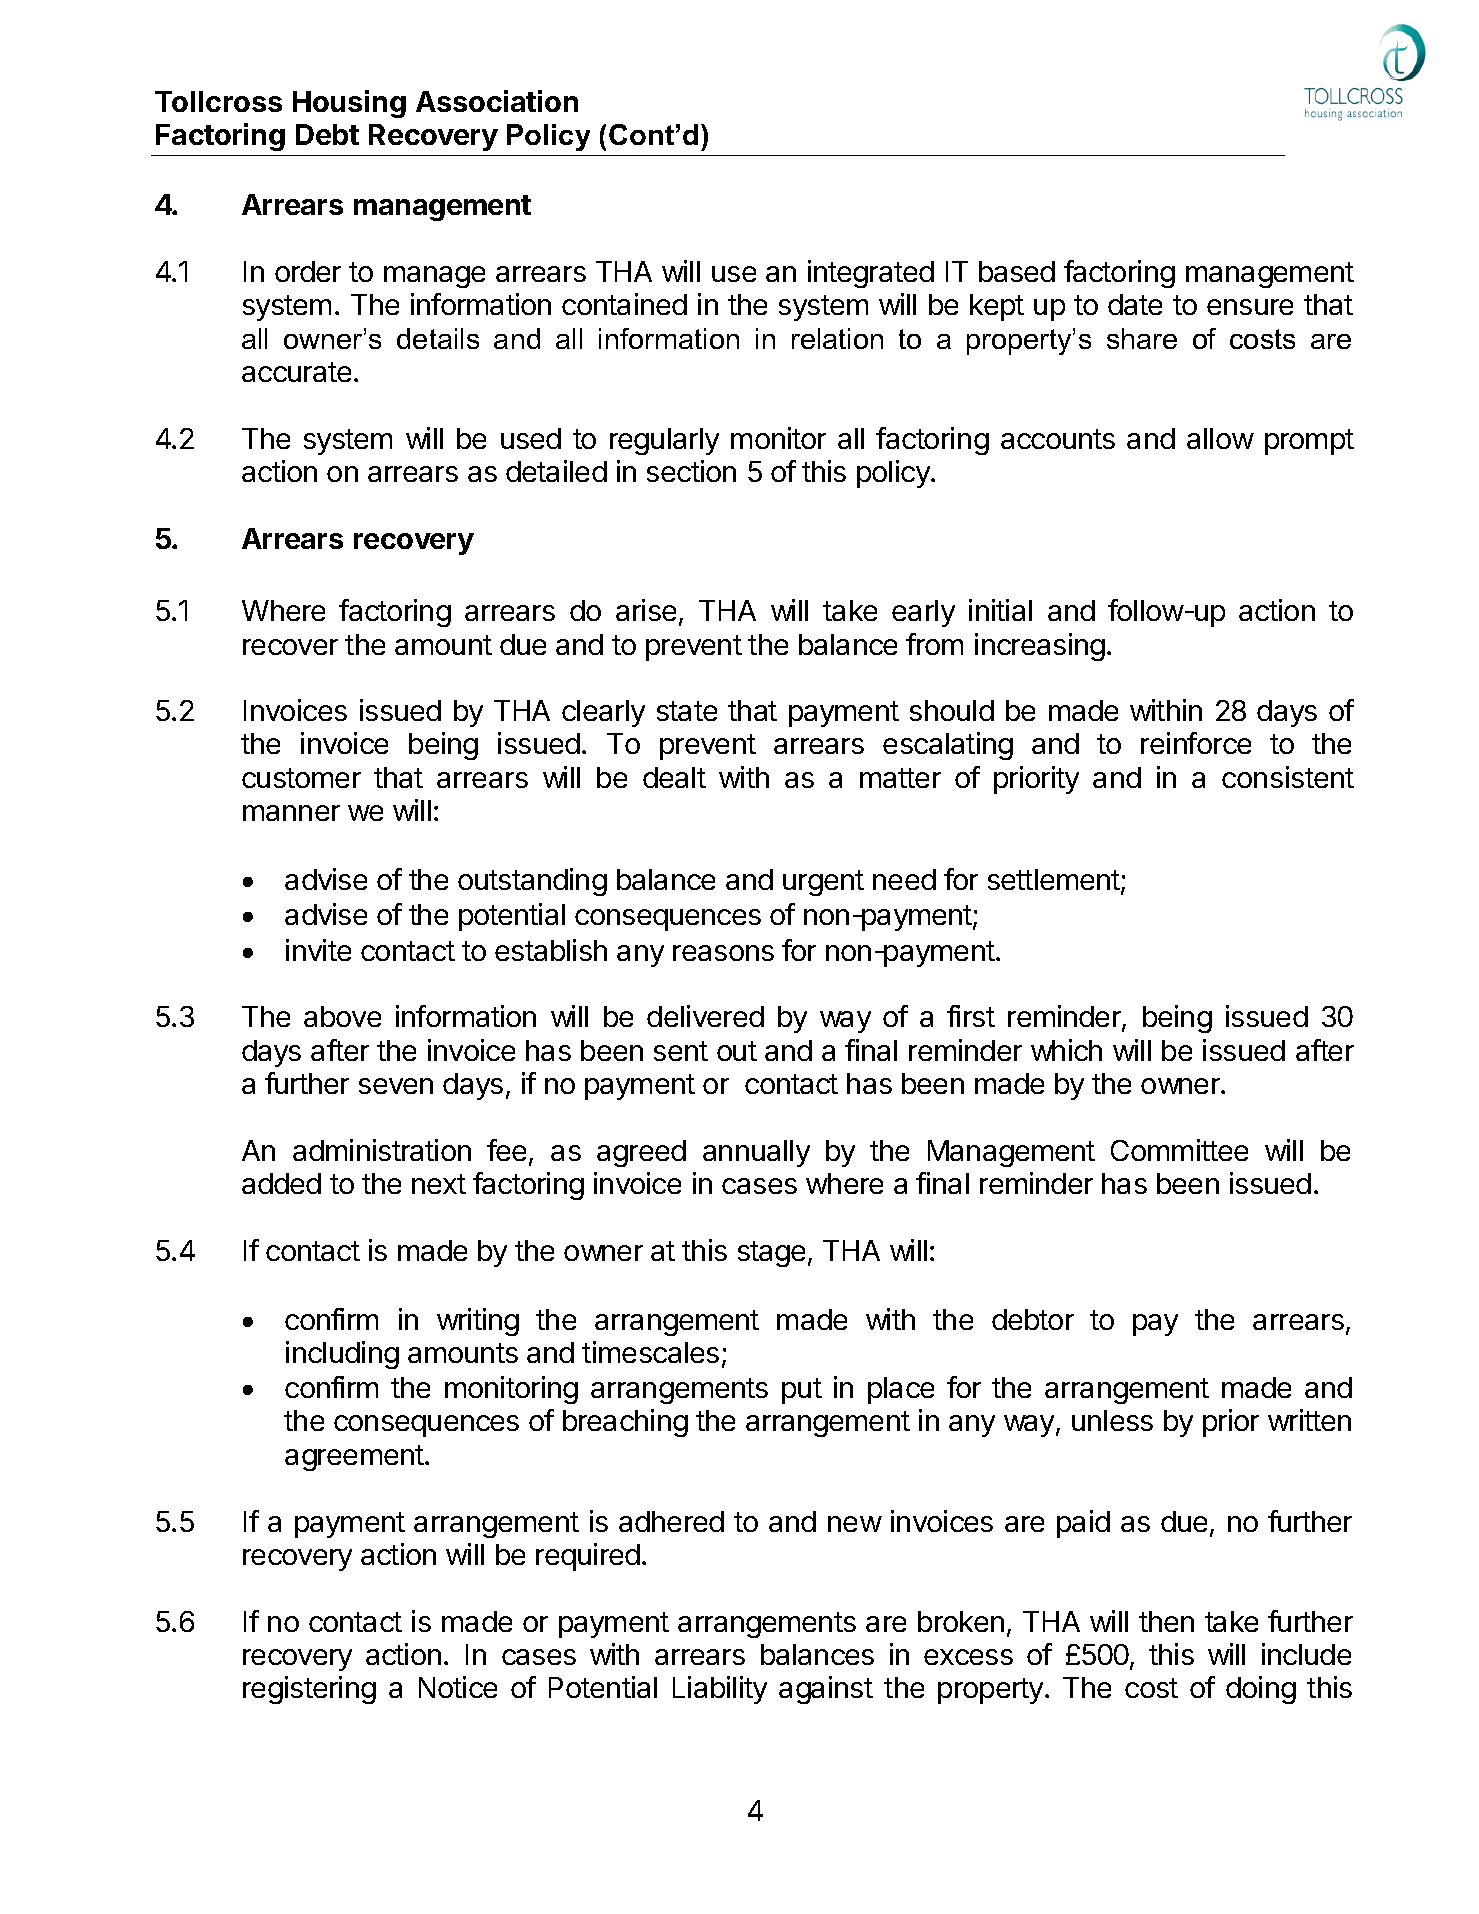 This screenshot has width=1479, height=1914. What do you see at coordinates (1166, 1621) in the screenshot?
I see `then` at bounding box center [1166, 1621].
